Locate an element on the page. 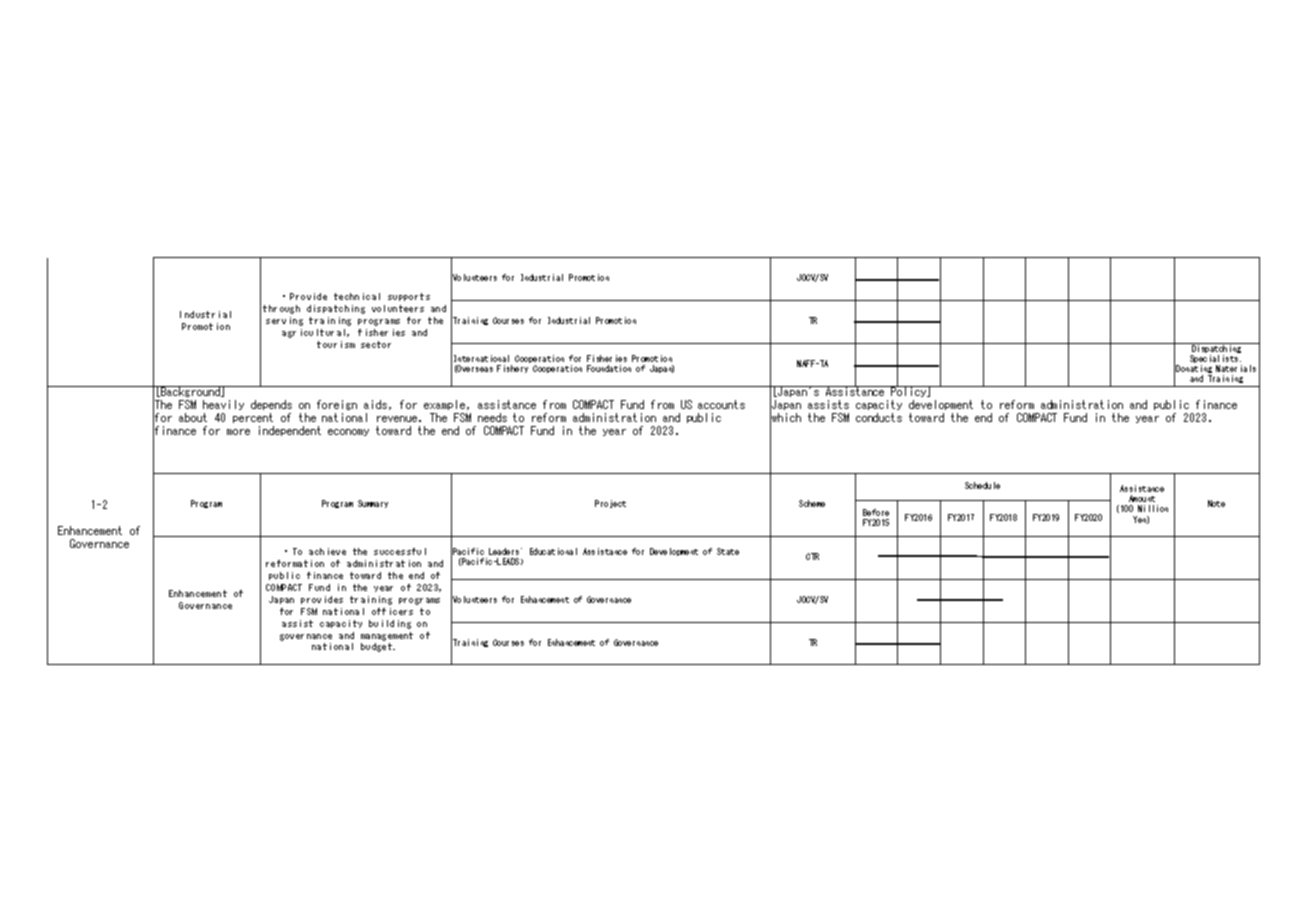 This document has width=1308, height=924. CTR is located at coordinates (812, 556).
